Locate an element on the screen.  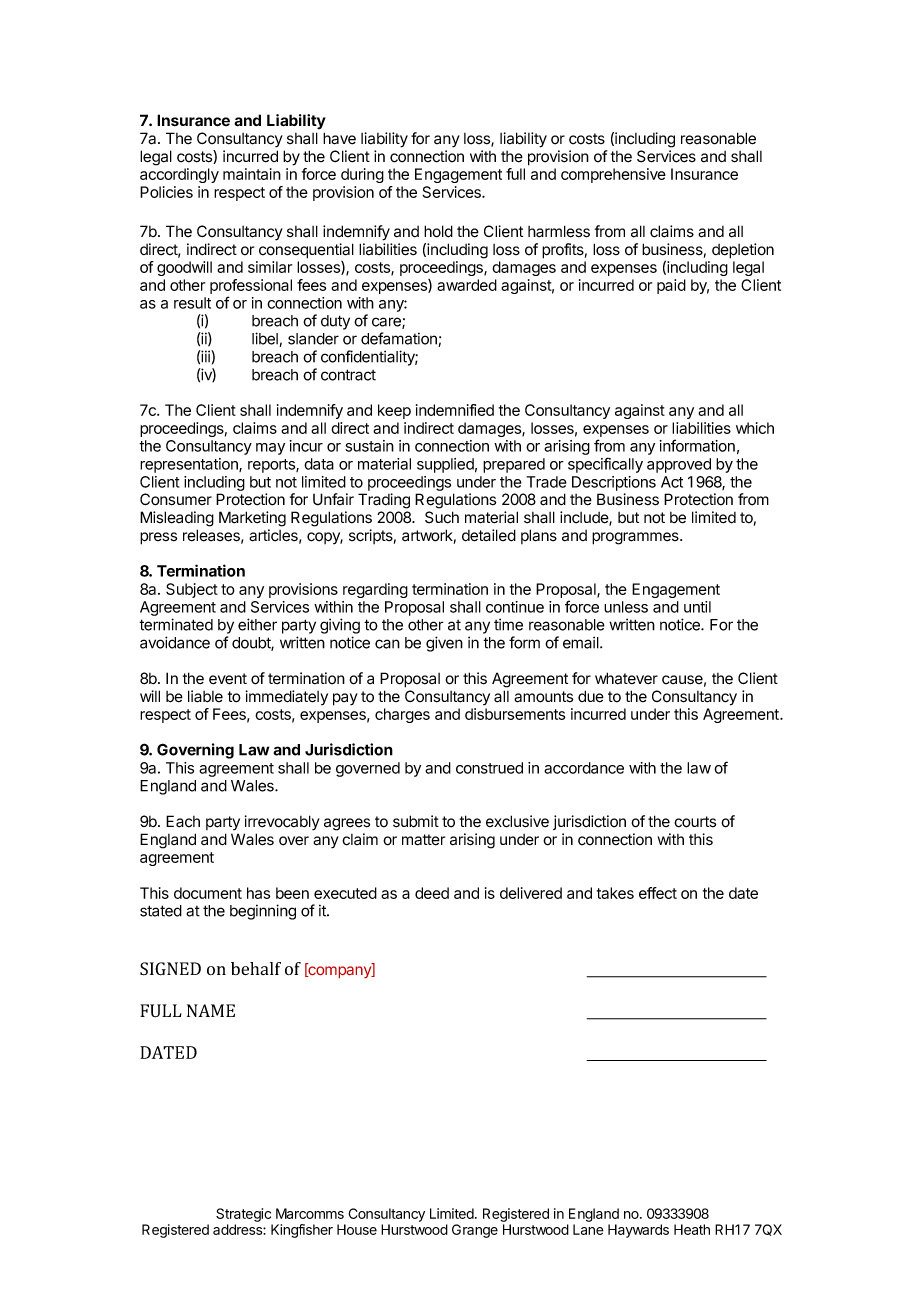
irrevocably is located at coordinates (282, 823).
